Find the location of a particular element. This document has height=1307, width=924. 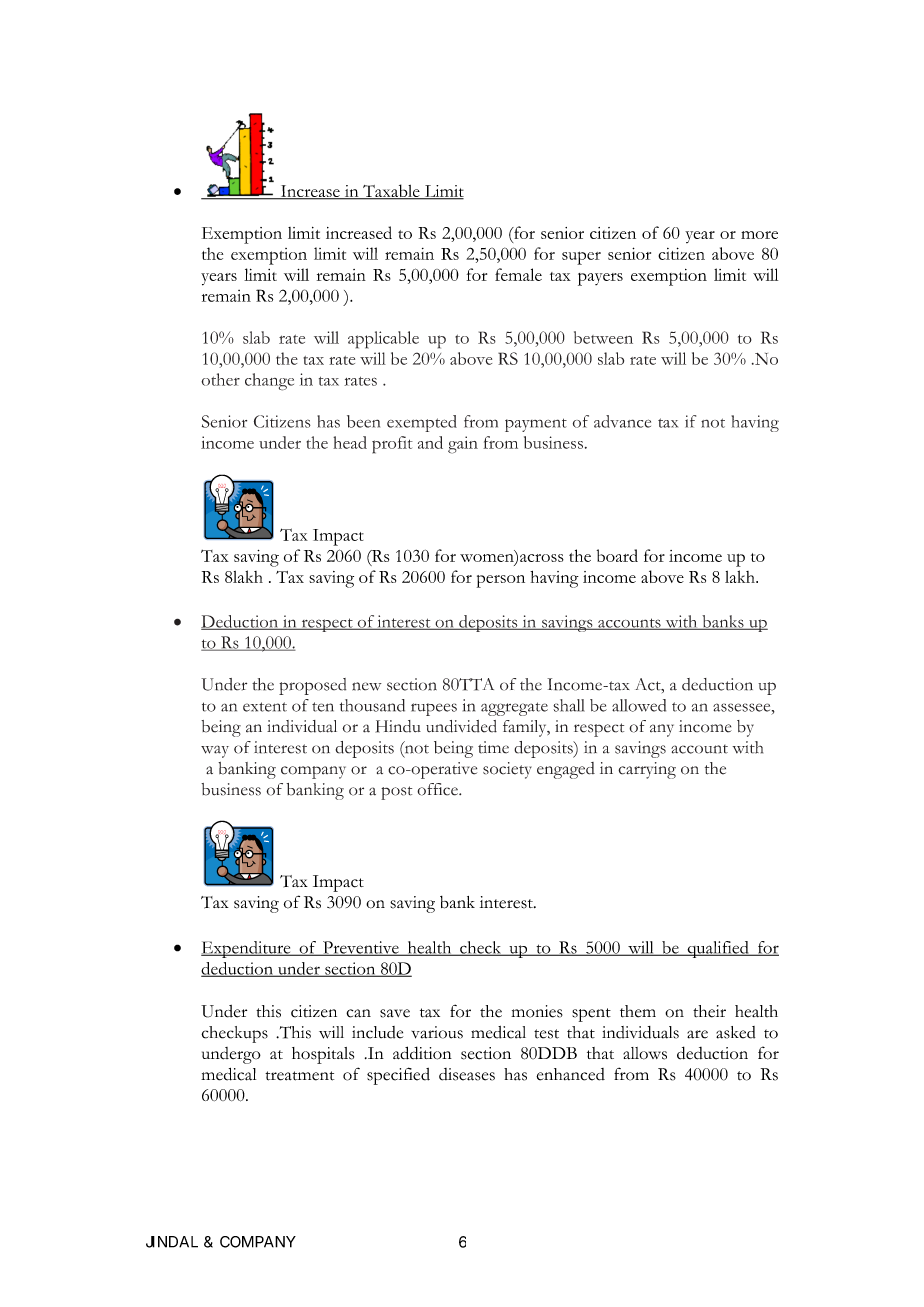

various is located at coordinates (437, 1032).
